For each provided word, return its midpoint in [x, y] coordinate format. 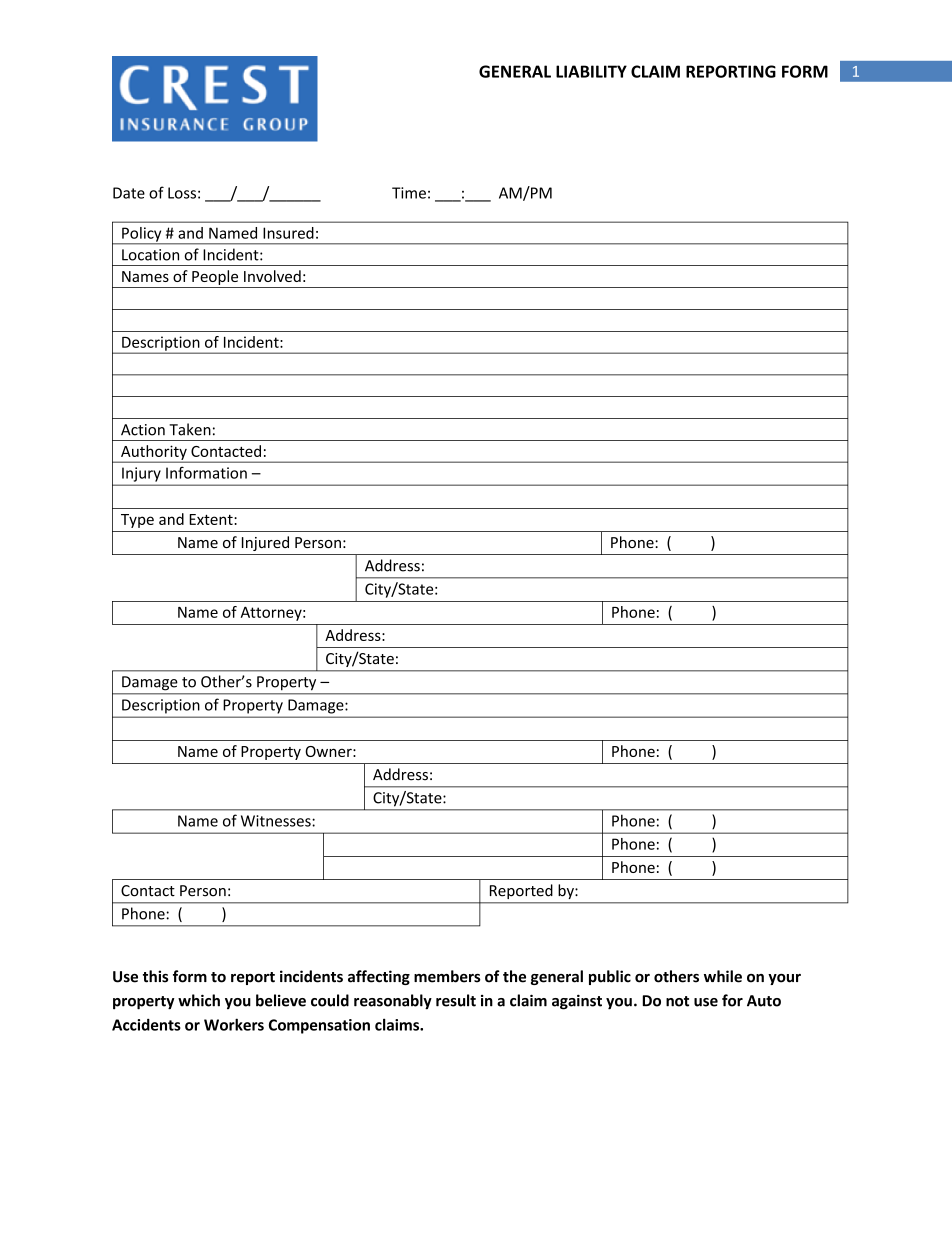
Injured [265, 543]
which [199, 1000]
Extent [212, 519]
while [723, 976]
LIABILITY [591, 71]
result [456, 1000]
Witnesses [277, 821]
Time [409, 193]
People [215, 277]
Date [129, 193]
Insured [288, 233]
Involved [272, 276]
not [677, 1001]
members [447, 976]
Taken [190, 429]
